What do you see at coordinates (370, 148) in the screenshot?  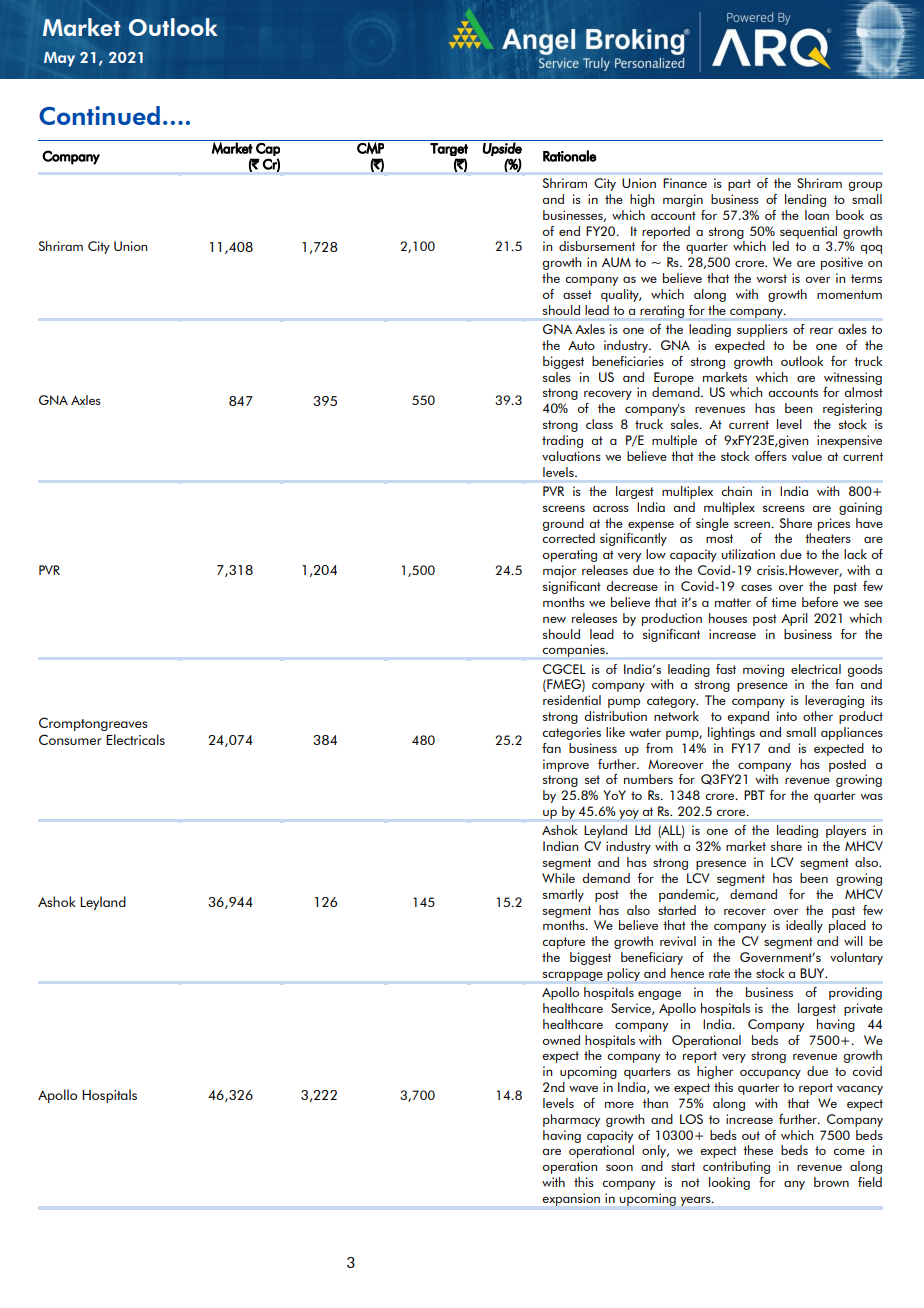 I see `CMP` at bounding box center [370, 148].
